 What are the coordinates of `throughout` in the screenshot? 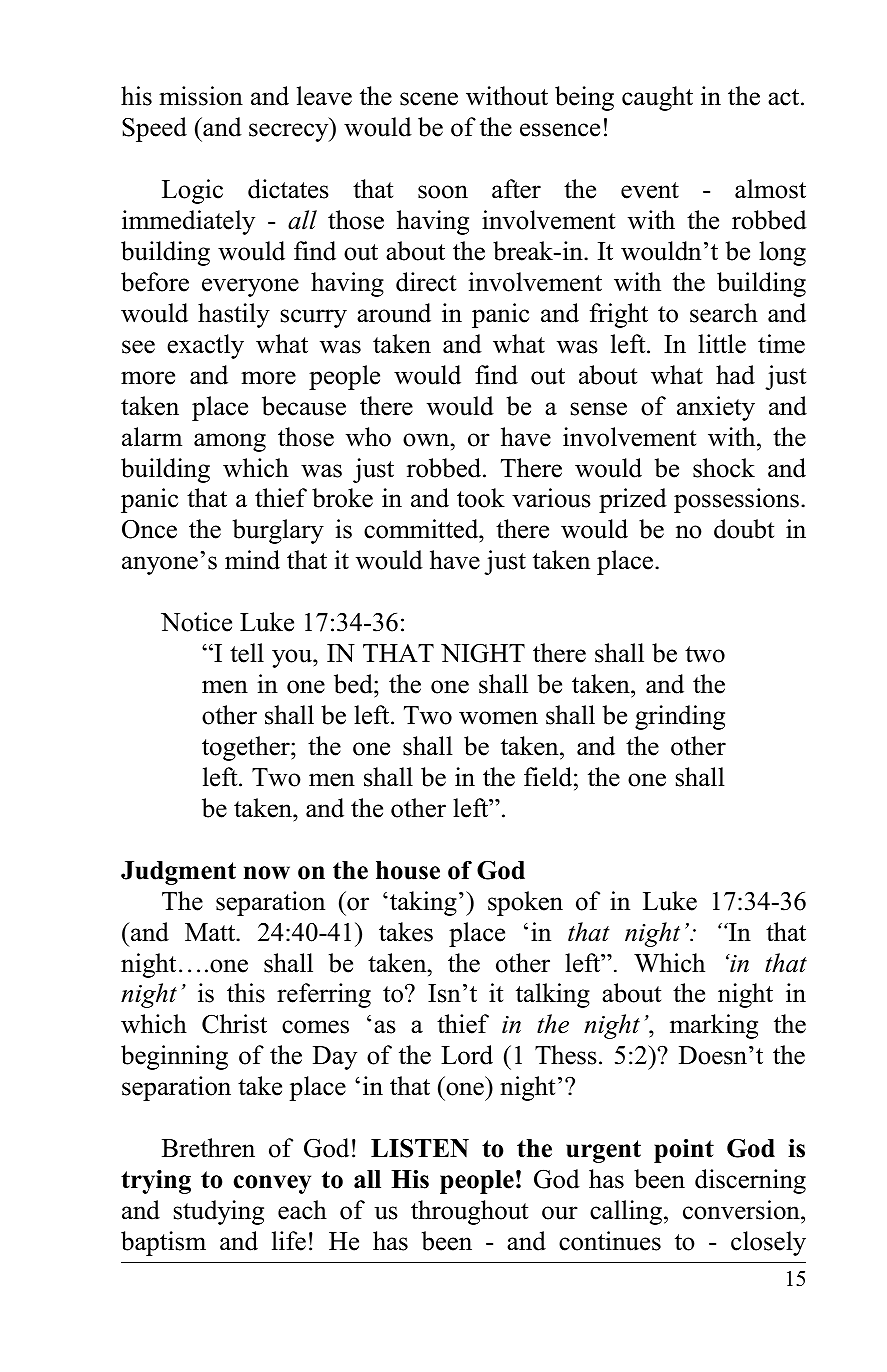 It's located at (469, 1212).
